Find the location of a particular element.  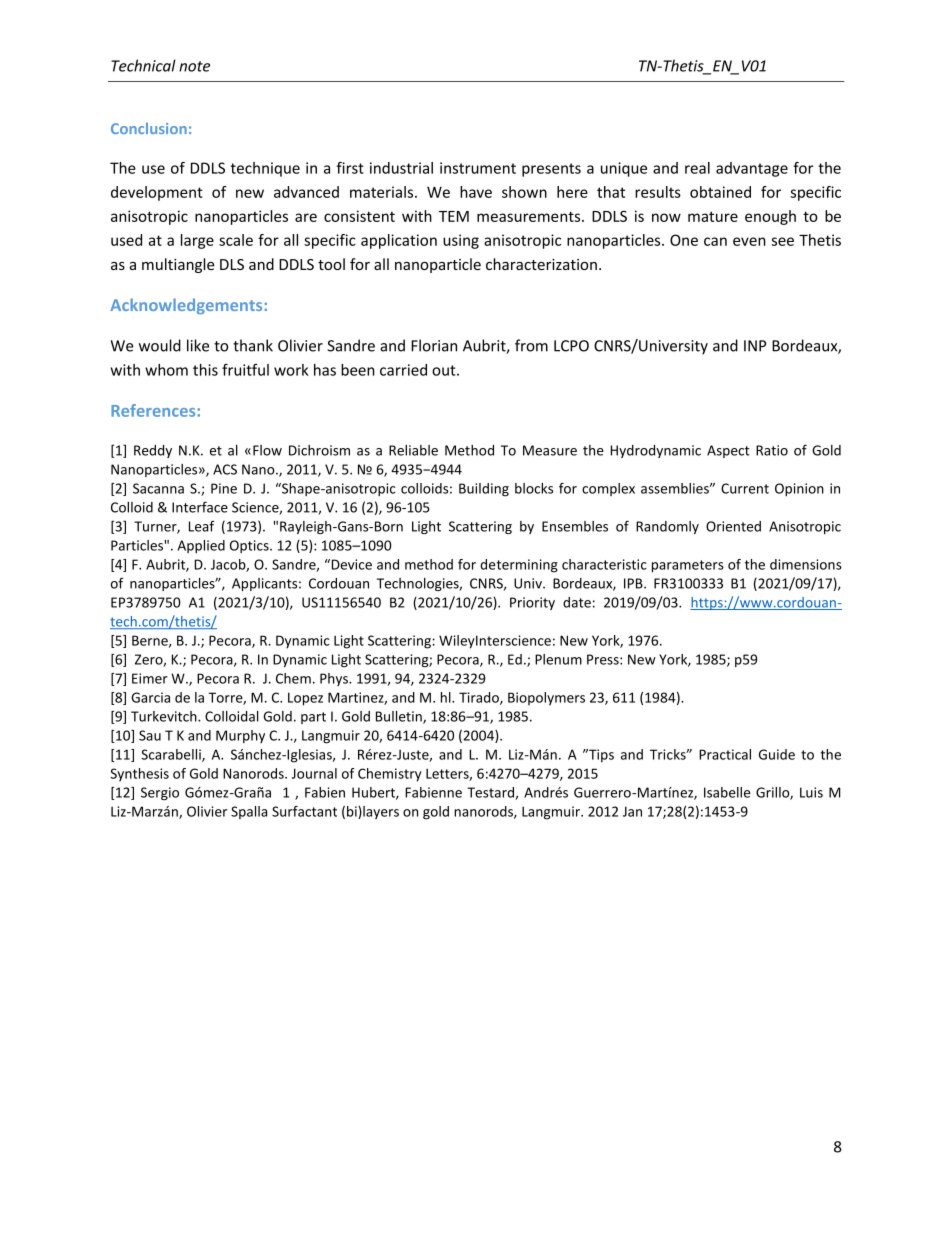

parameters is located at coordinates (688, 566).
